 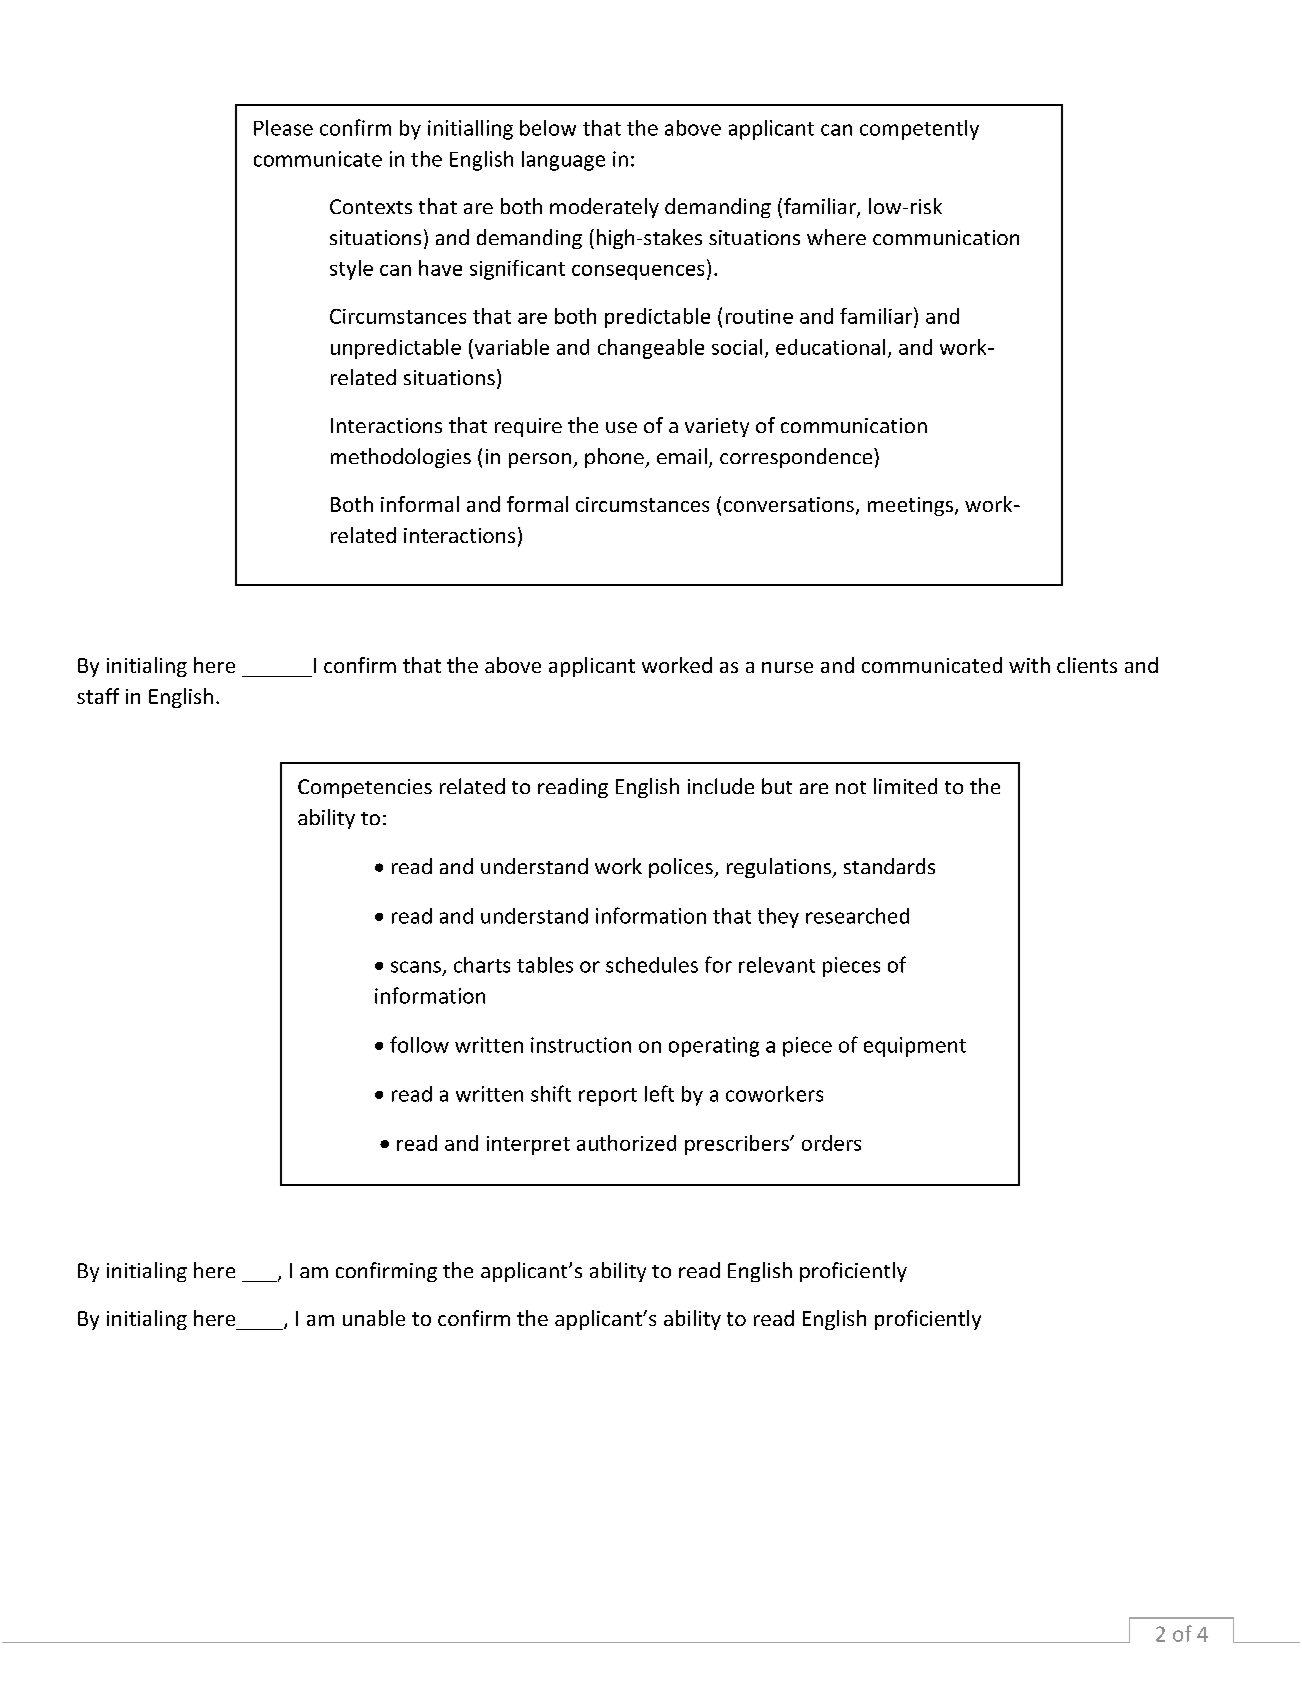 What do you see at coordinates (98, 696) in the screenshot?
I see `staff` at bounding box center [98, 696].
